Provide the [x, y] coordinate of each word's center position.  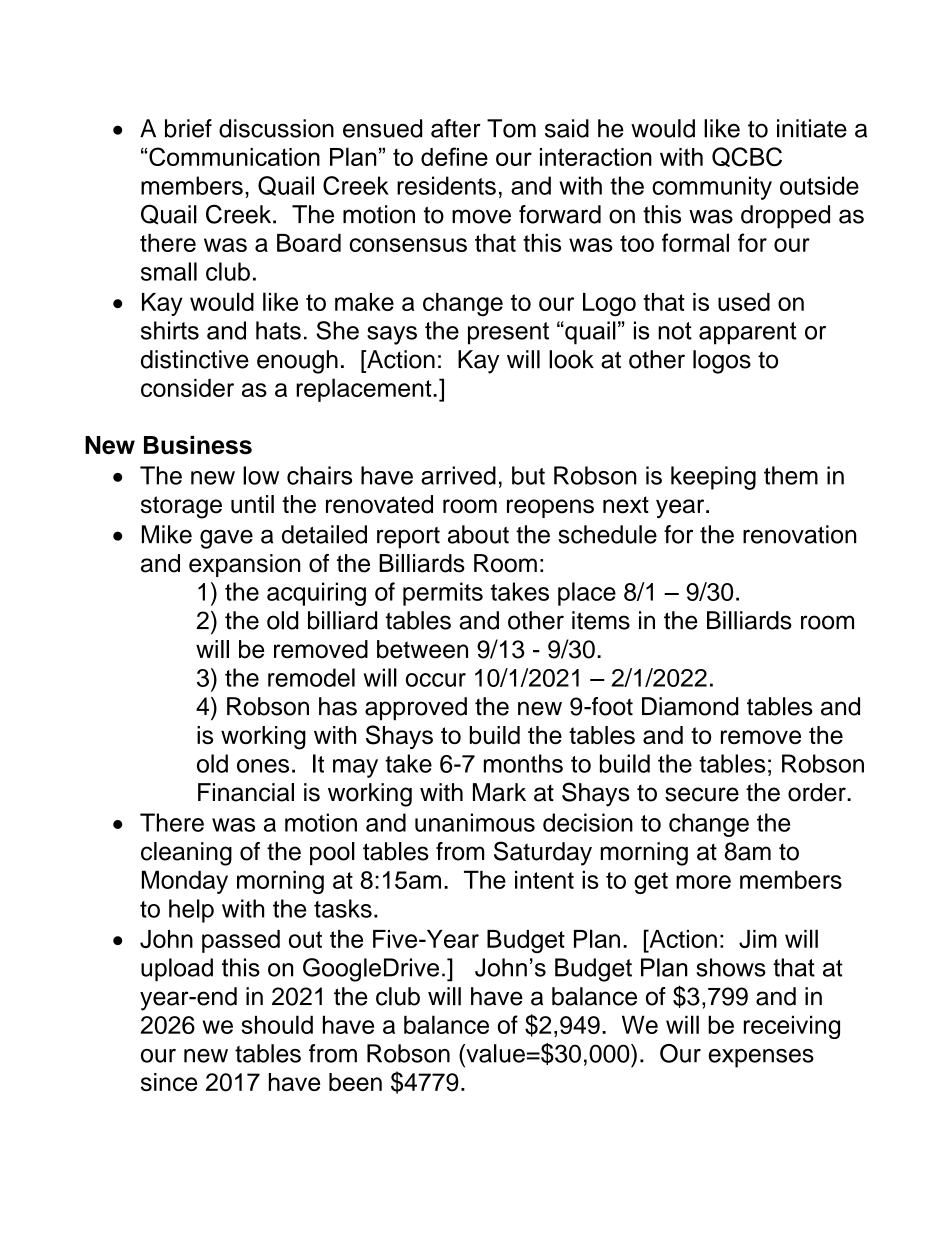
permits [443, 594]
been [355, 1082]
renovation [799, 534]
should [277, 1024]
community [712, 188]
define [454, 156]
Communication [234, 156]
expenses [761, 1058]
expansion [245, 565]
